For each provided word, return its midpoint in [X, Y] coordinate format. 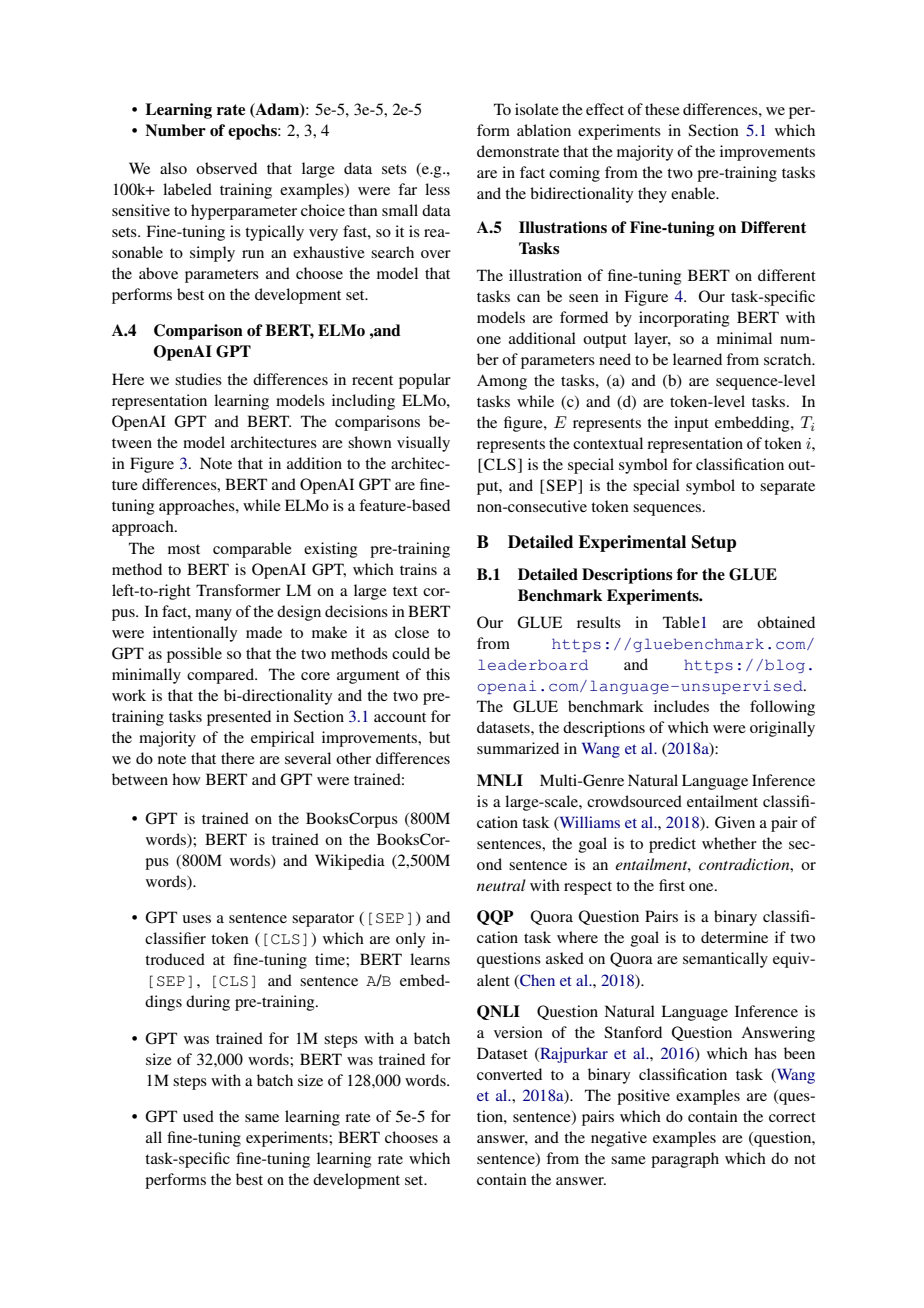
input [691, 424]
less [437, 189]
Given [735, 822]
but [439, 737]
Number [175, 130]
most [184, 549]
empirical [282, 739]
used [198, 1116]
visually [423, 444]
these [662, 109]
